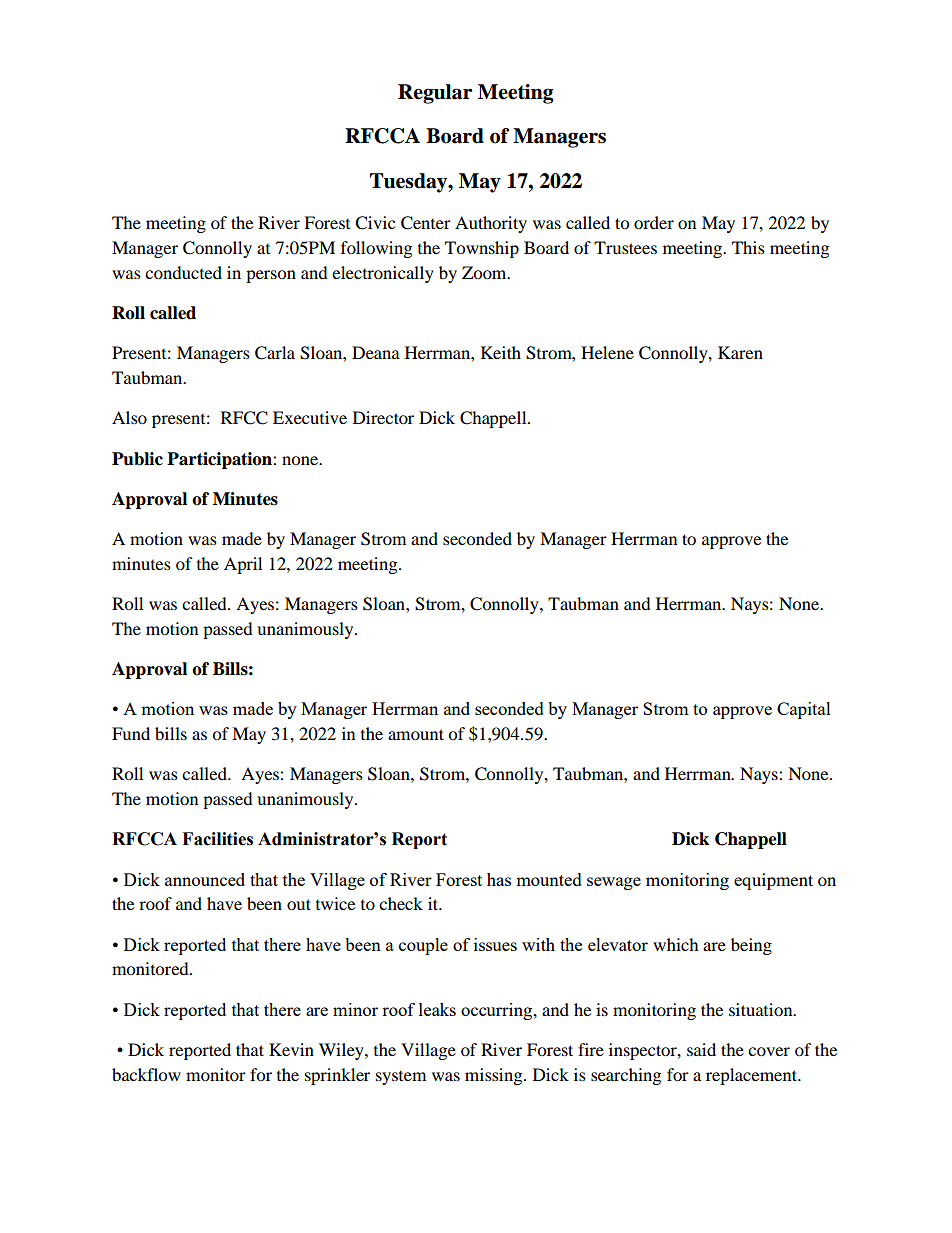 The height and width of the image is (1233, 952). Describe the element at coordinates (804, 710) in the image. I see `Capital` at that location.
